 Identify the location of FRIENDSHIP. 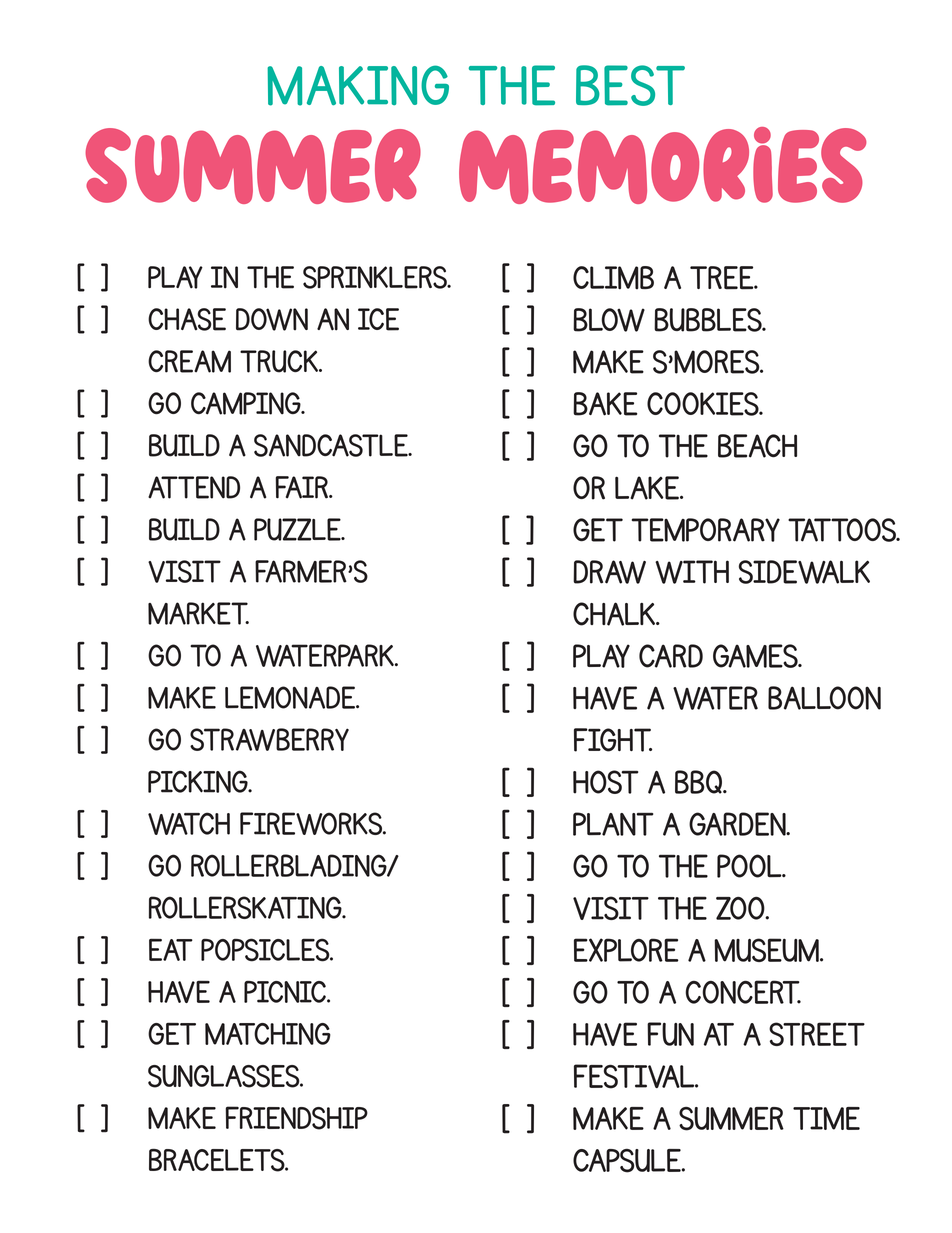
(296, 1118).
